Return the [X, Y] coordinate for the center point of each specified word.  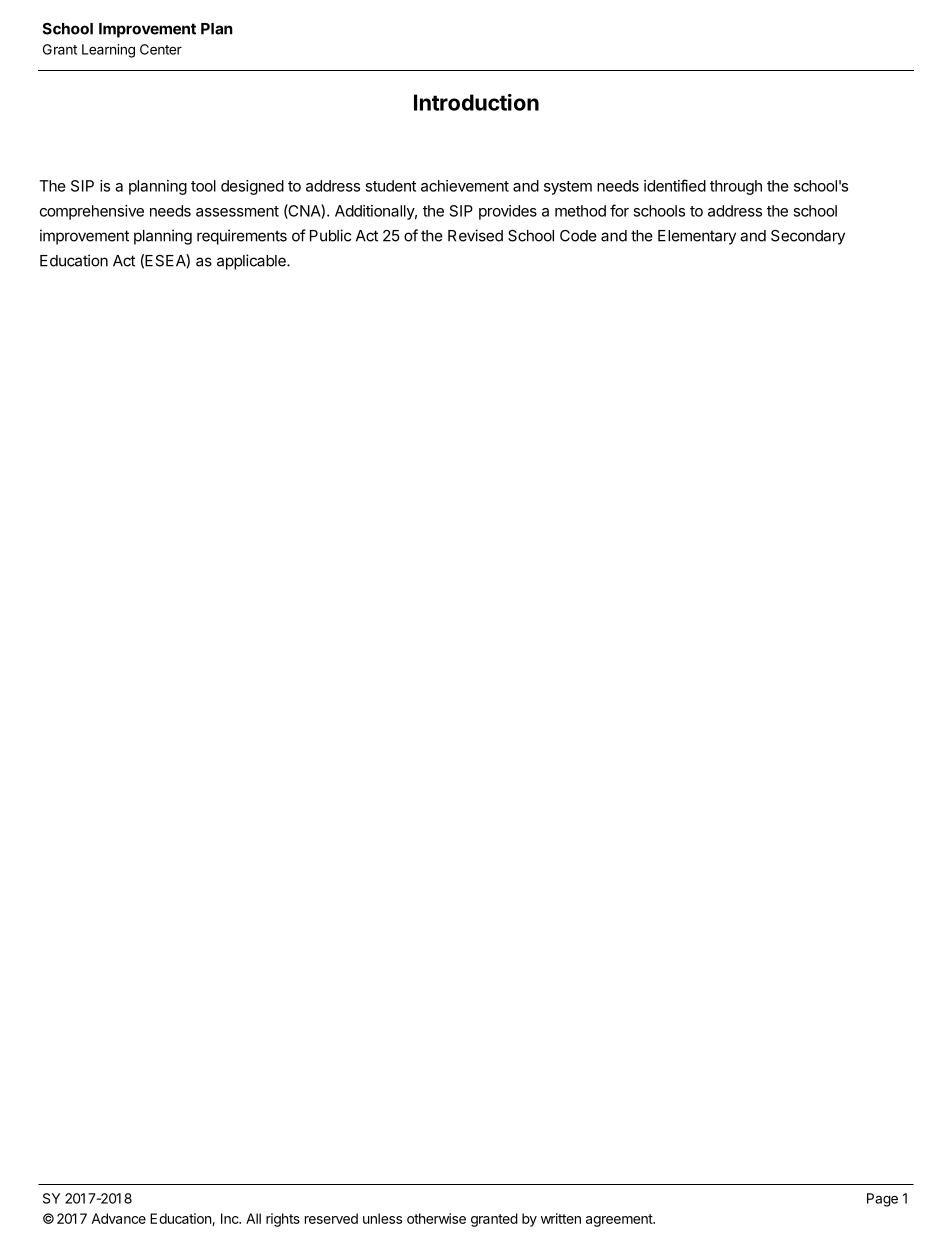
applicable [252, 262]
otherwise [436, 1218]
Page [882, 1200]
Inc [231, 1218]
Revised [475, 235]
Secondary [808, 237]
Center [161, 49]
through [736, 187]
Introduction [476, 102]
